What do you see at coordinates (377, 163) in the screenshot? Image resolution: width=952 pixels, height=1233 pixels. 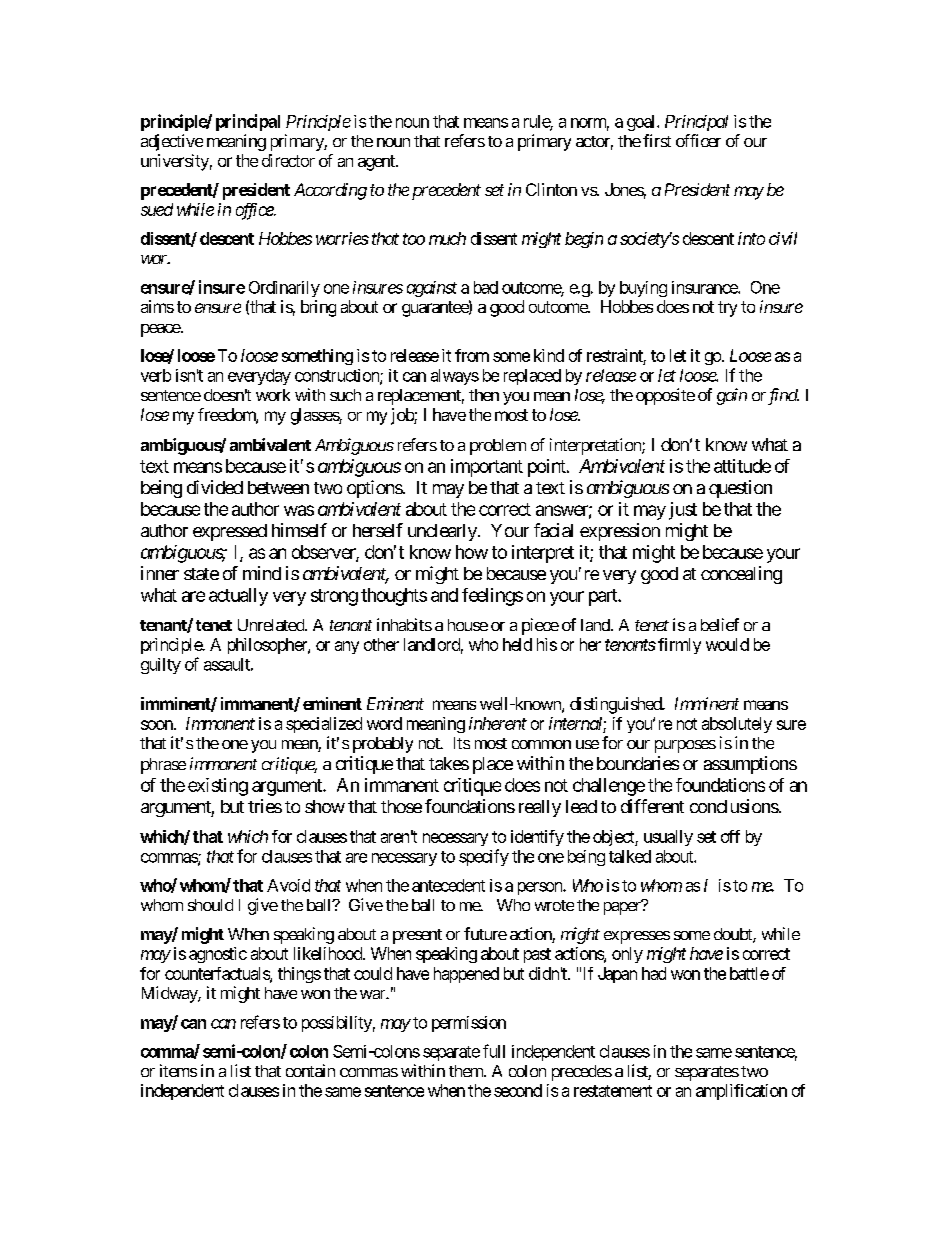 I see `agent` at bounding box center [377, 163].
